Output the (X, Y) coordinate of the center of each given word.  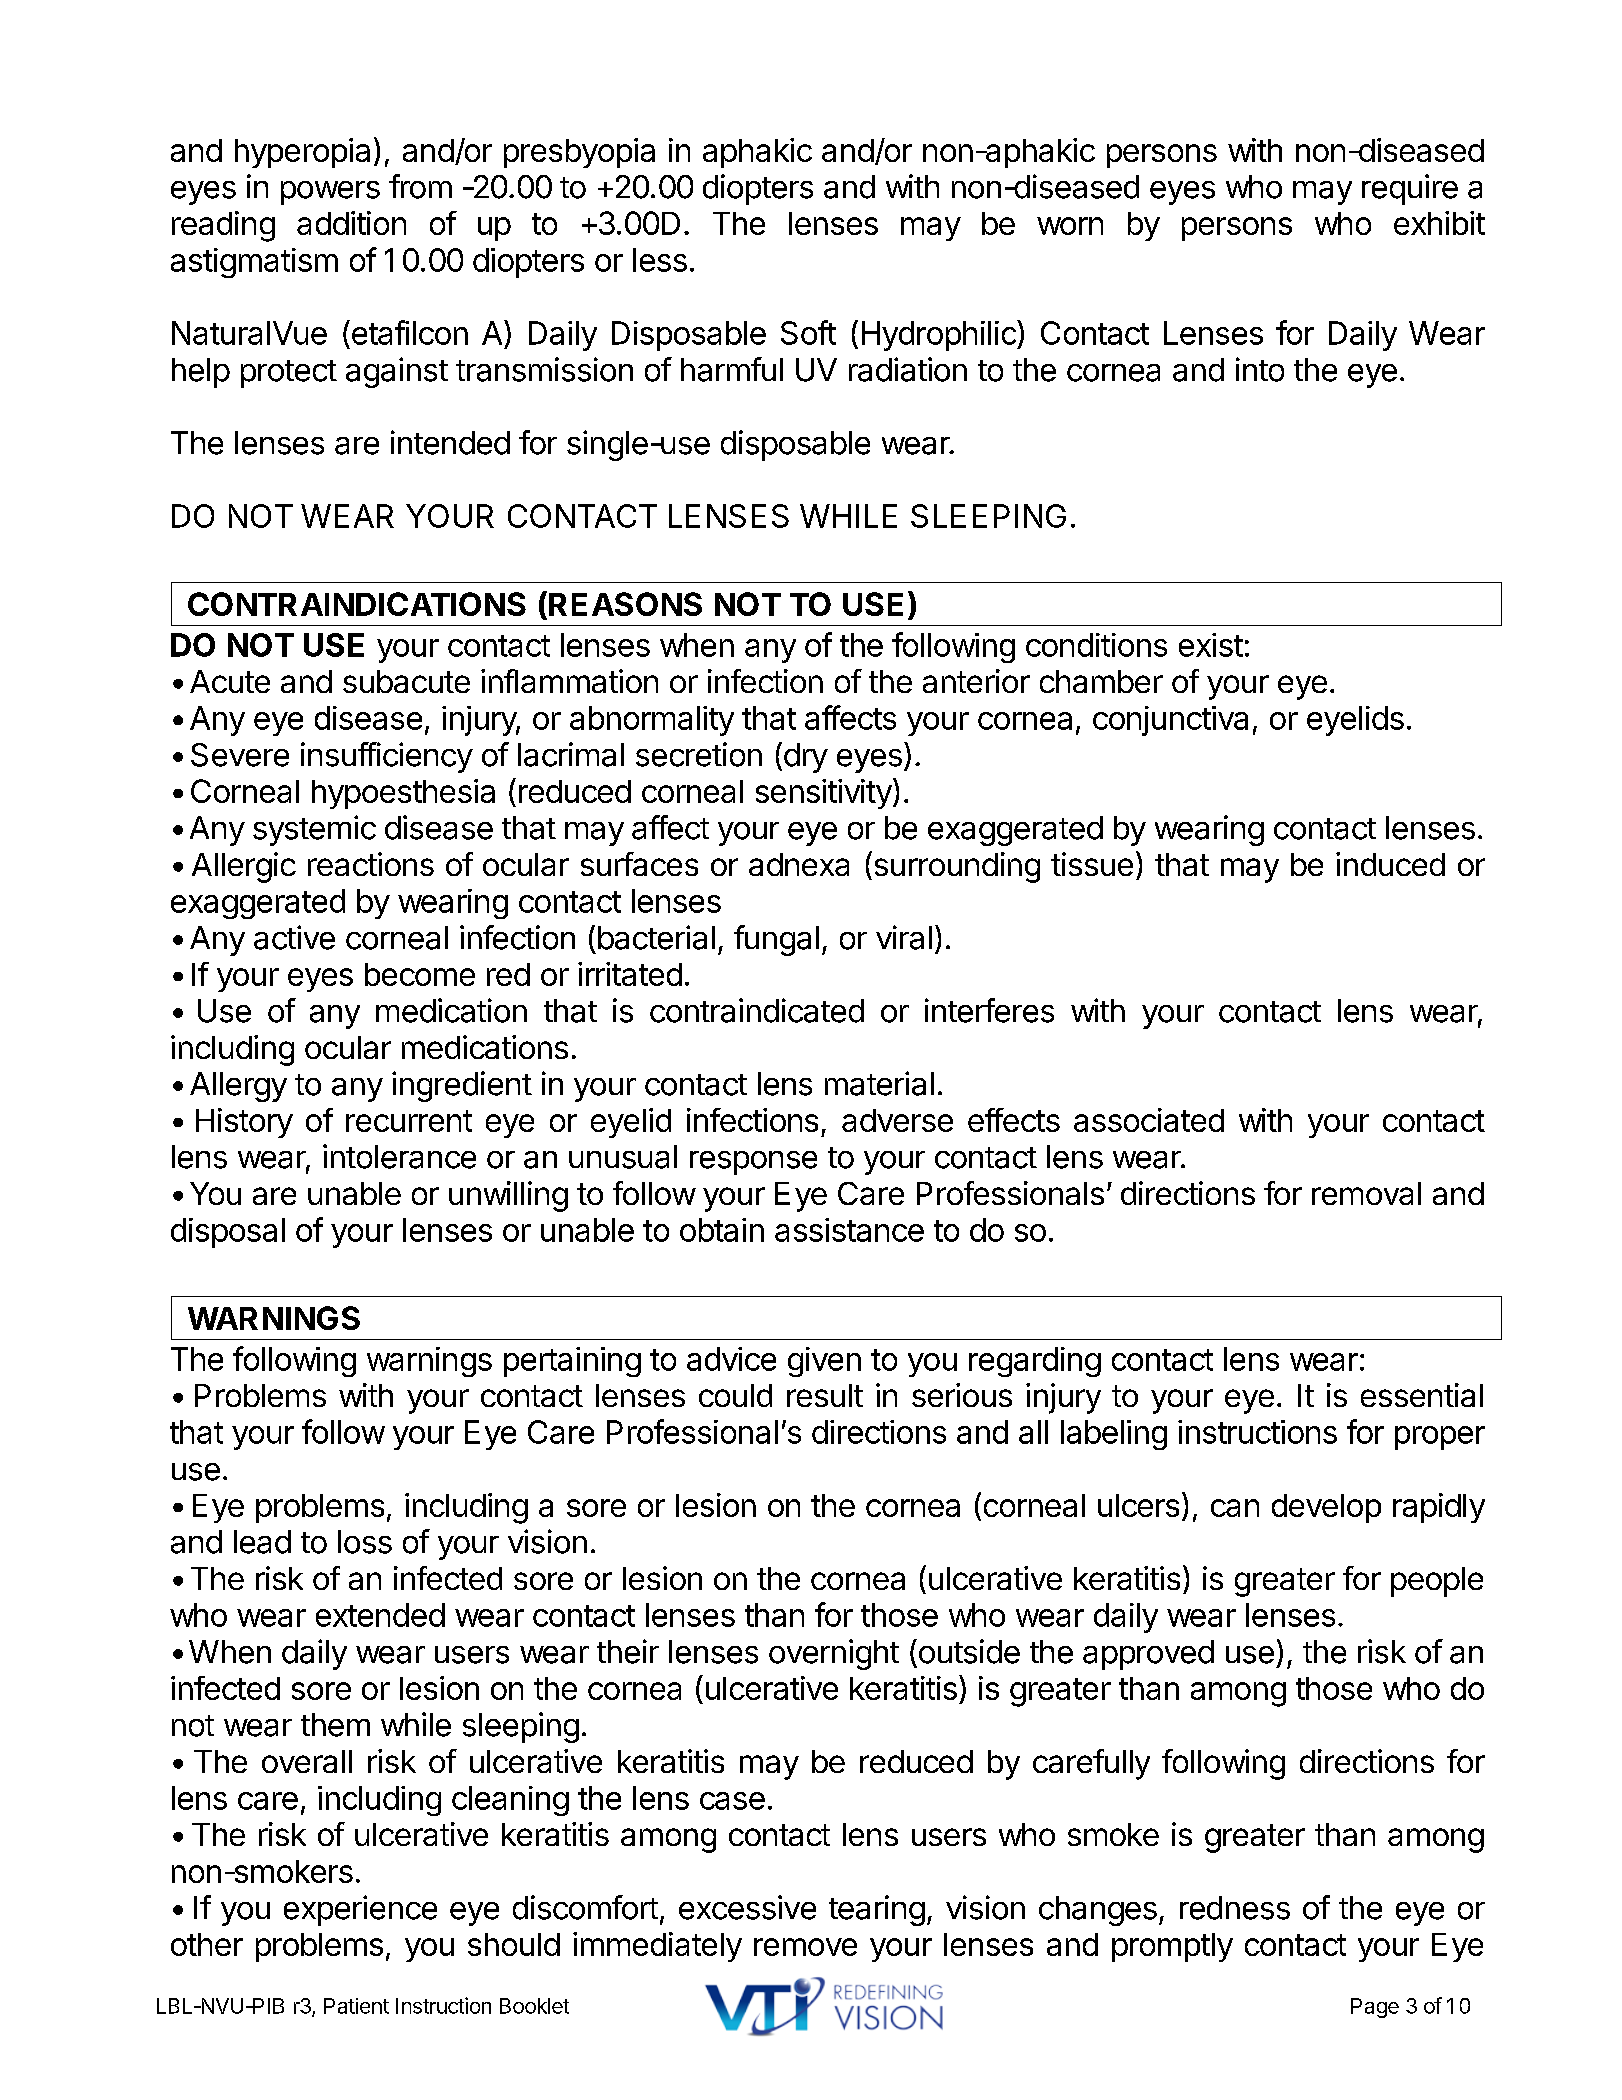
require (1410, 189)
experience (360, 1910)
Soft (808, 332)
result (825, 1395)
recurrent (409, 1121)
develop (1326, 1508)
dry (804, 757)
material (879, 1083)
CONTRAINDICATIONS (357, 604)
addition (351, 223)
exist (1211, 645)
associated (1149, 1120)
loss (365, 1542)
